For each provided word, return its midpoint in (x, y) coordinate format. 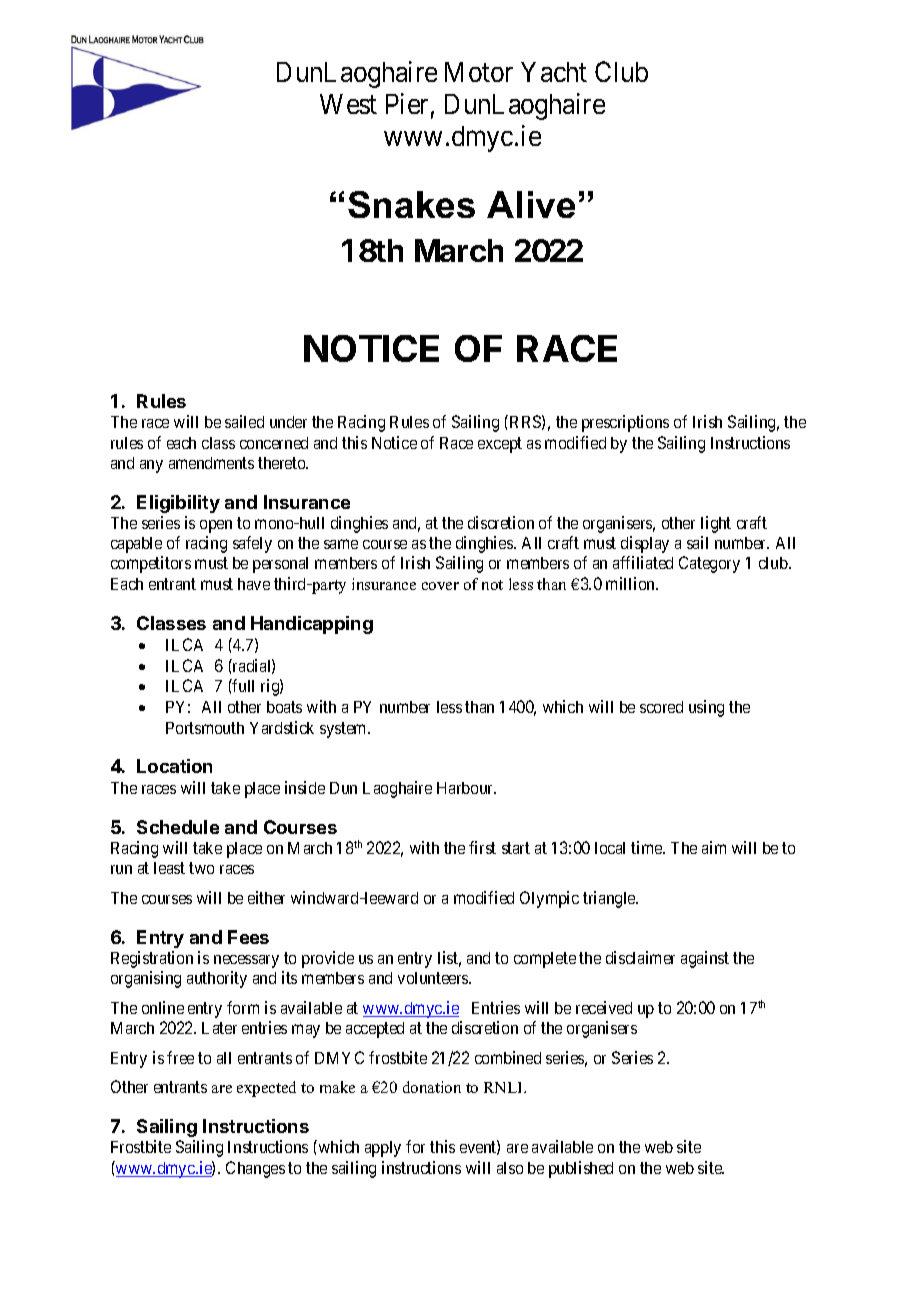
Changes (255, 1169)
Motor (479, 72)
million (631, 583)
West (348, 104)
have (254, 584)
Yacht (554, 72)
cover (440, 586)
